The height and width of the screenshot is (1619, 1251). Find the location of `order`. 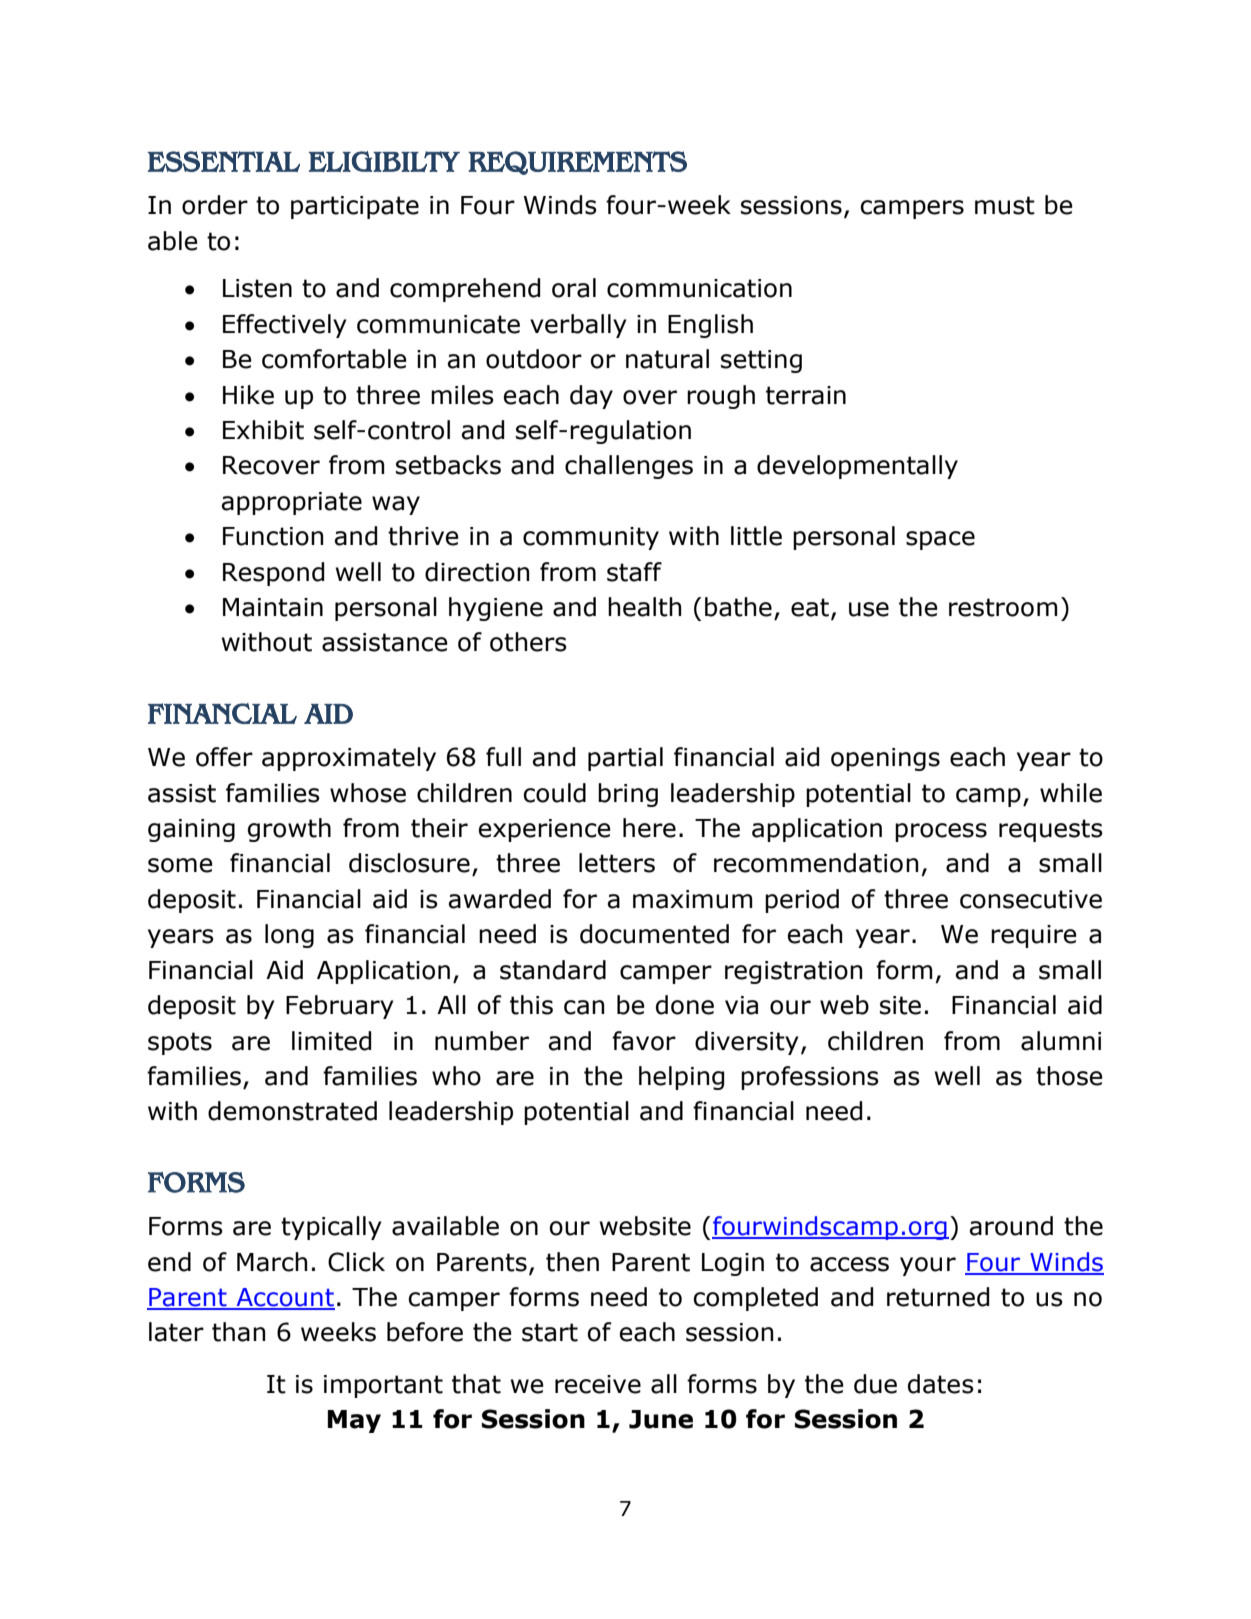

order is located at coordinates (215, 205).
